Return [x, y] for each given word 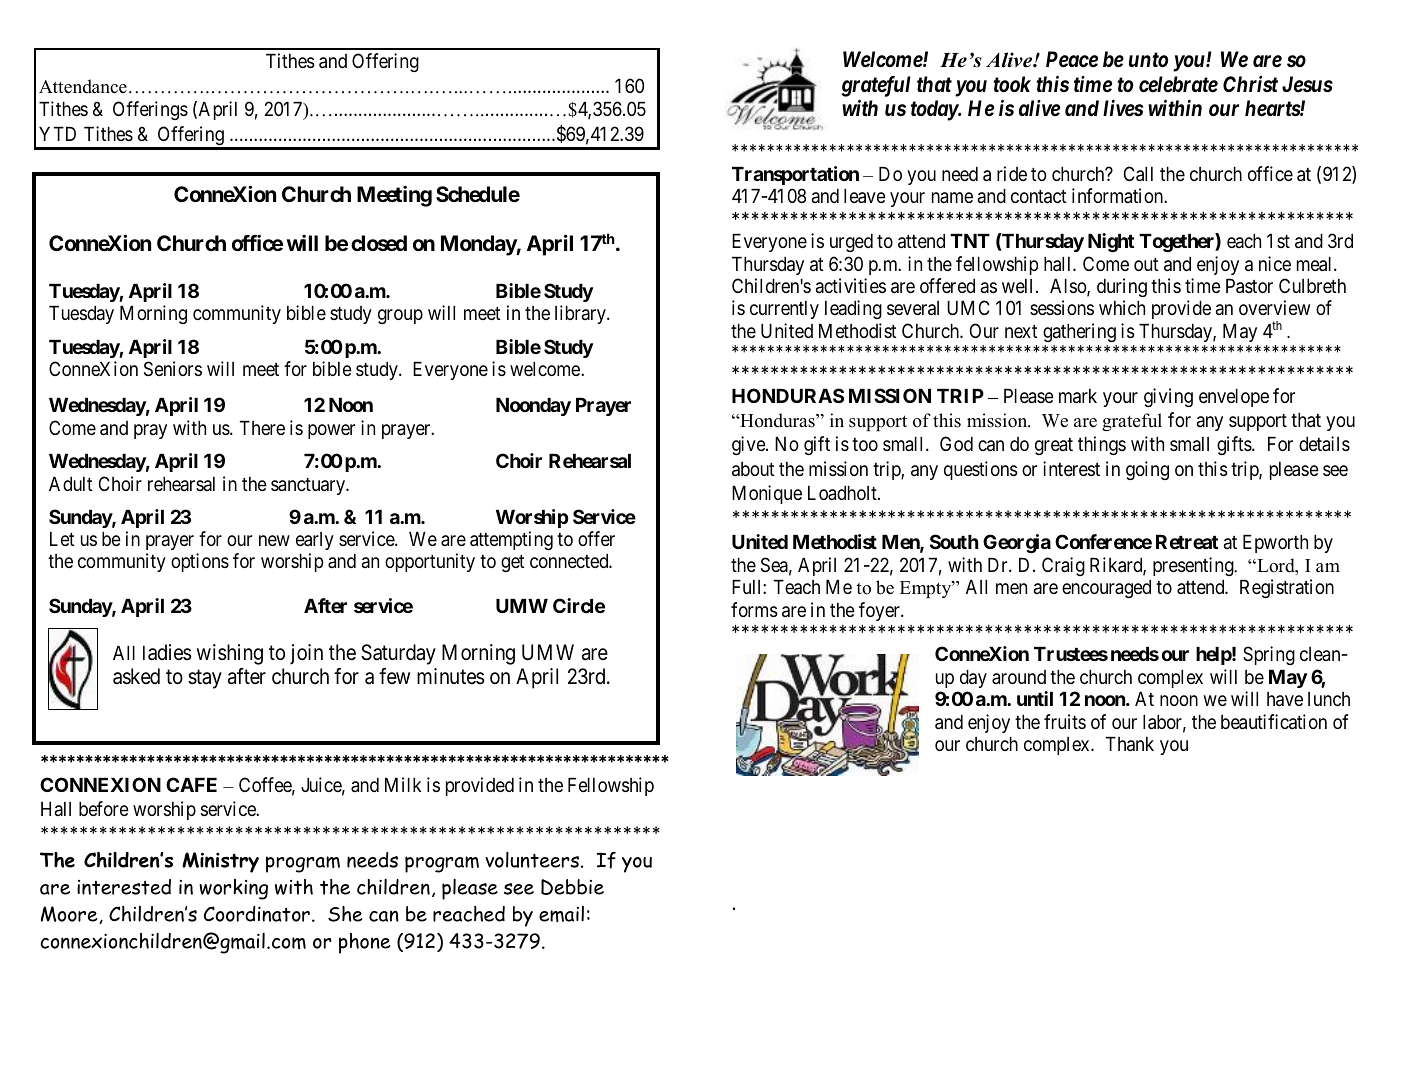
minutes [451, 676]
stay [205, 679]
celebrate [1178, 84]
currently [784, 310]
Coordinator [257, 914]
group [400, 316]
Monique [767, 494]
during [1122, 287]
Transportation [795, 175]
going [1147, 470]
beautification [1274, 722]
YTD [57, 134]
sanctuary [309, 486]
